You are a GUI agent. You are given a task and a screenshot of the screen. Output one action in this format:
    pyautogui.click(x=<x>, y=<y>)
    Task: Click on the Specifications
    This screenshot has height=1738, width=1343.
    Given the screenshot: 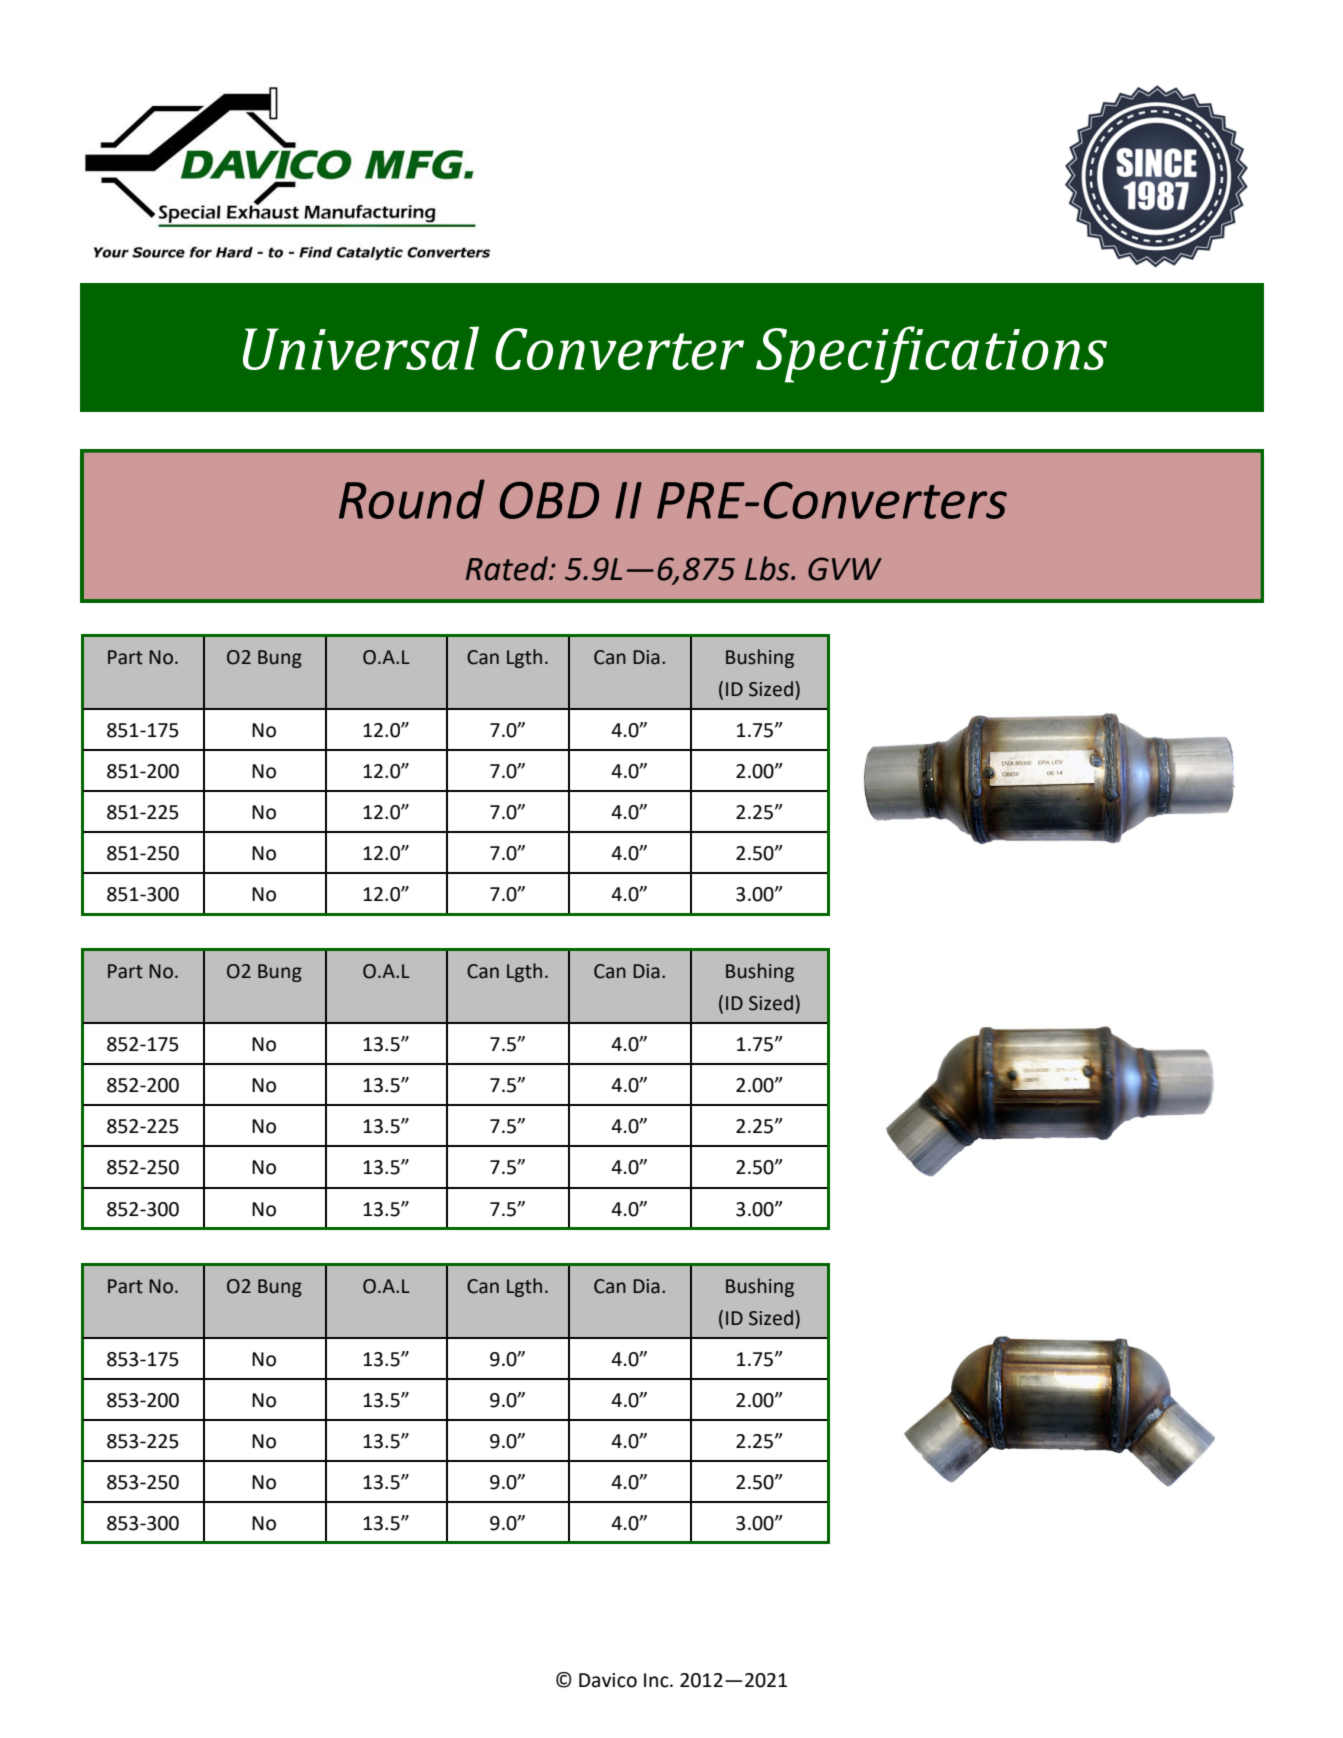 What is the action you would take?
    pyautogui.click(x=931, y=354)
